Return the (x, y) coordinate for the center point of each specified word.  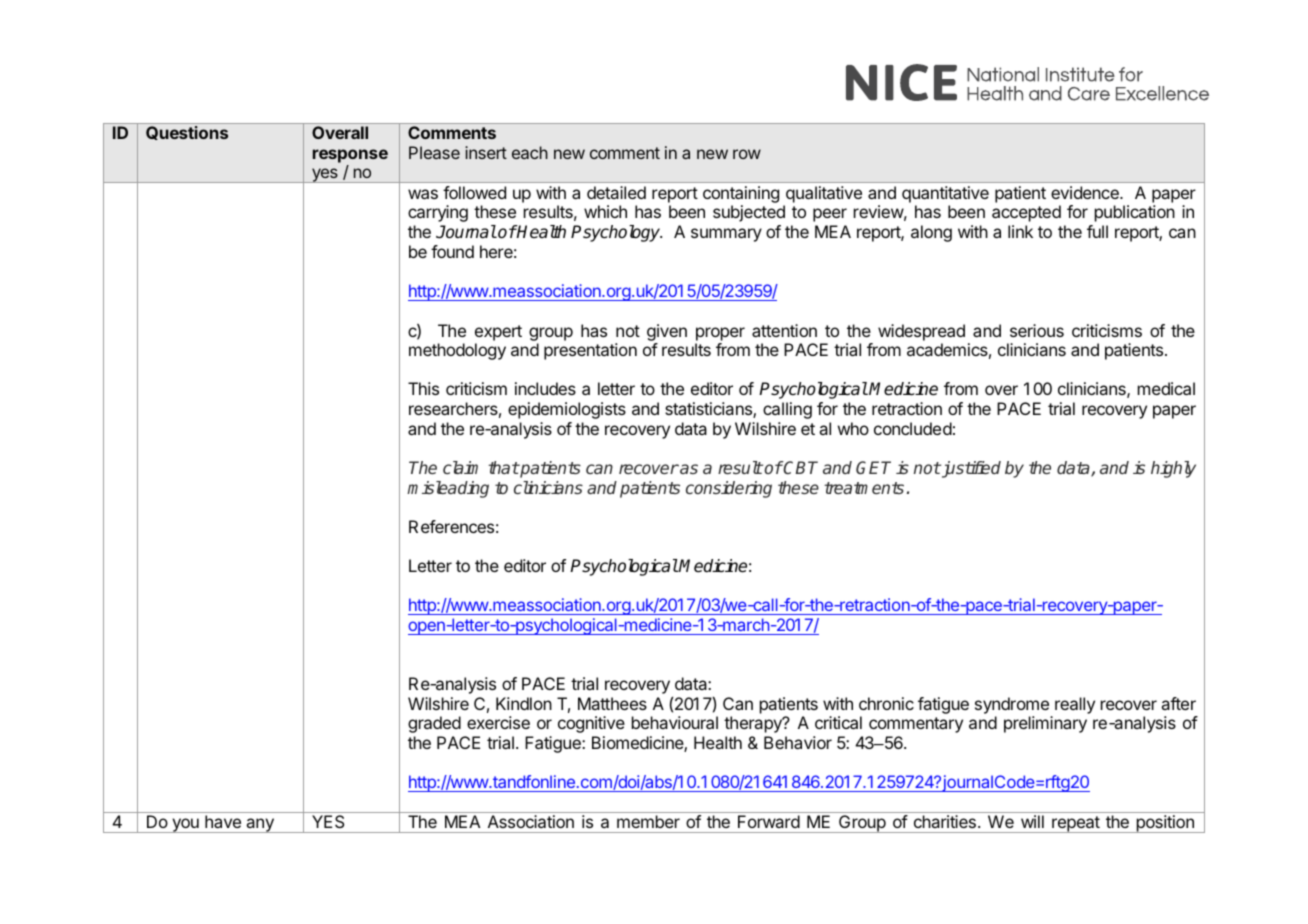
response (350, 157)
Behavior (798, 742)
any (260, 825)
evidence (1086, 192)
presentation (590, 351)
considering (729, 489)
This (423, 388)
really (1075, 705)
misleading (448, 489)
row (747, 154)
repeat (1075, 824)
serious (1037, 330)
